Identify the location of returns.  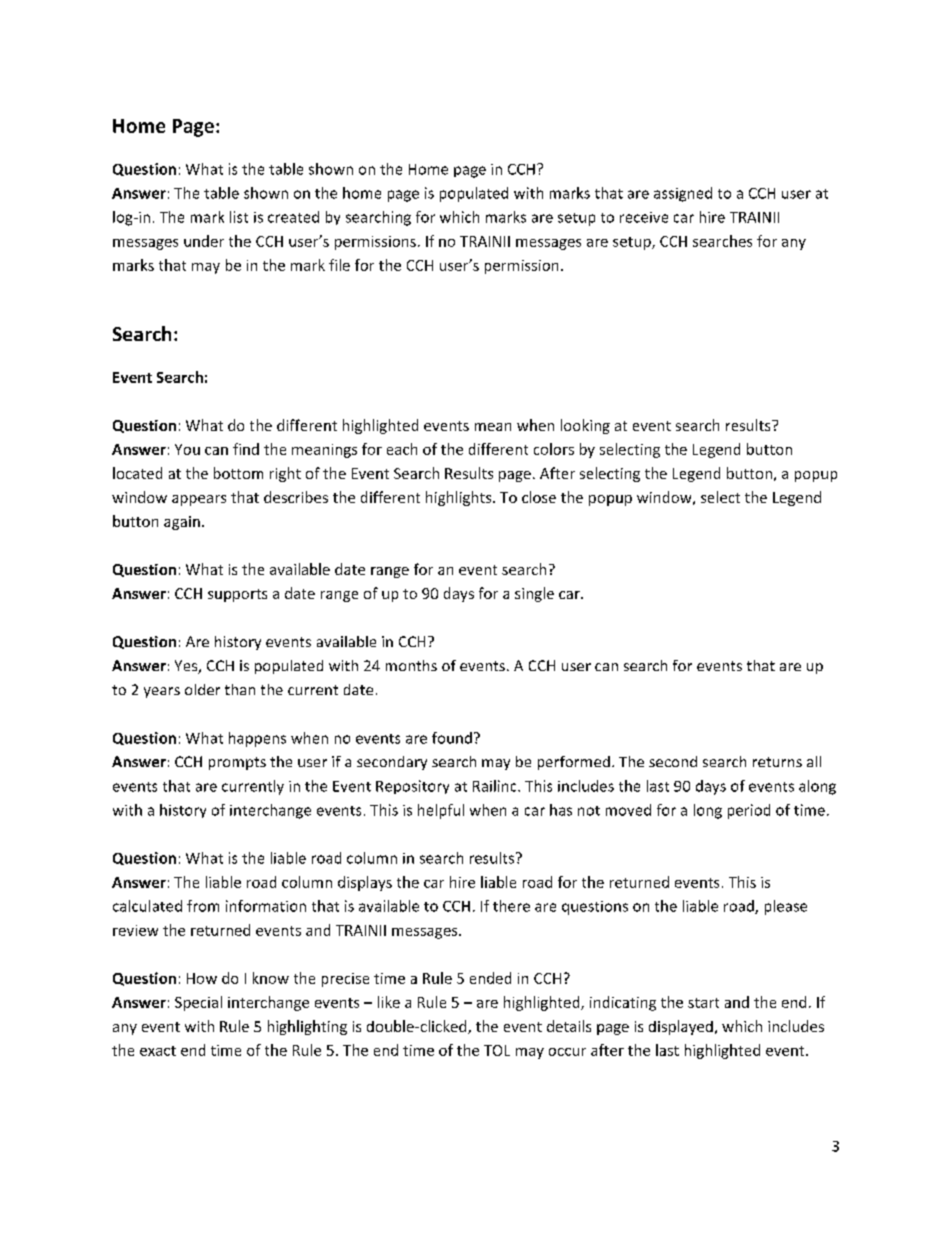
(777, 762).
